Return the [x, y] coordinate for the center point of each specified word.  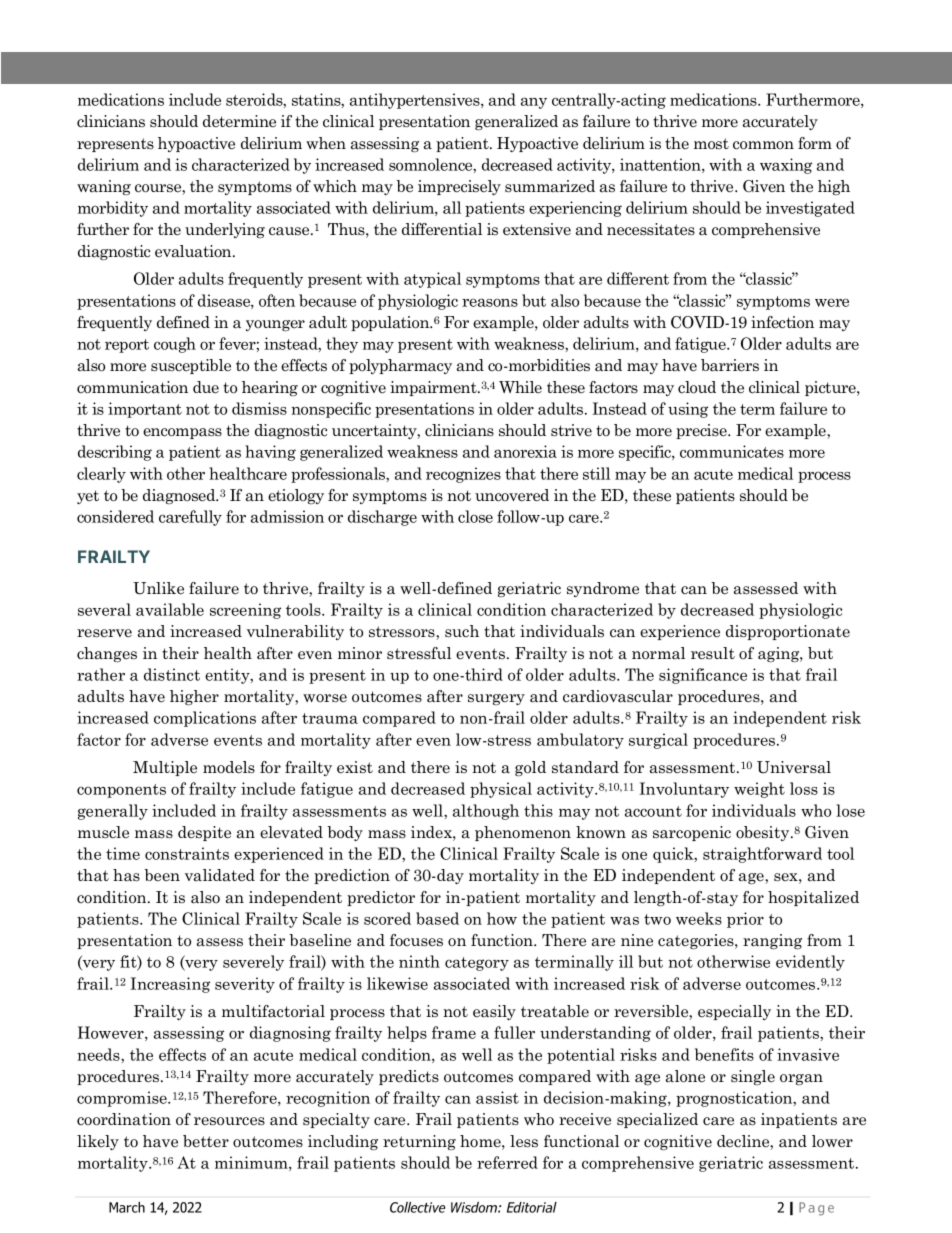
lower [832, 1141]
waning [104, 187]
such [462, 631]
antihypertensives [416, 101]
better [206, 1141]
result [713, 653]
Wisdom [475, 1207]
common [763, 145]
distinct [172, 674]
